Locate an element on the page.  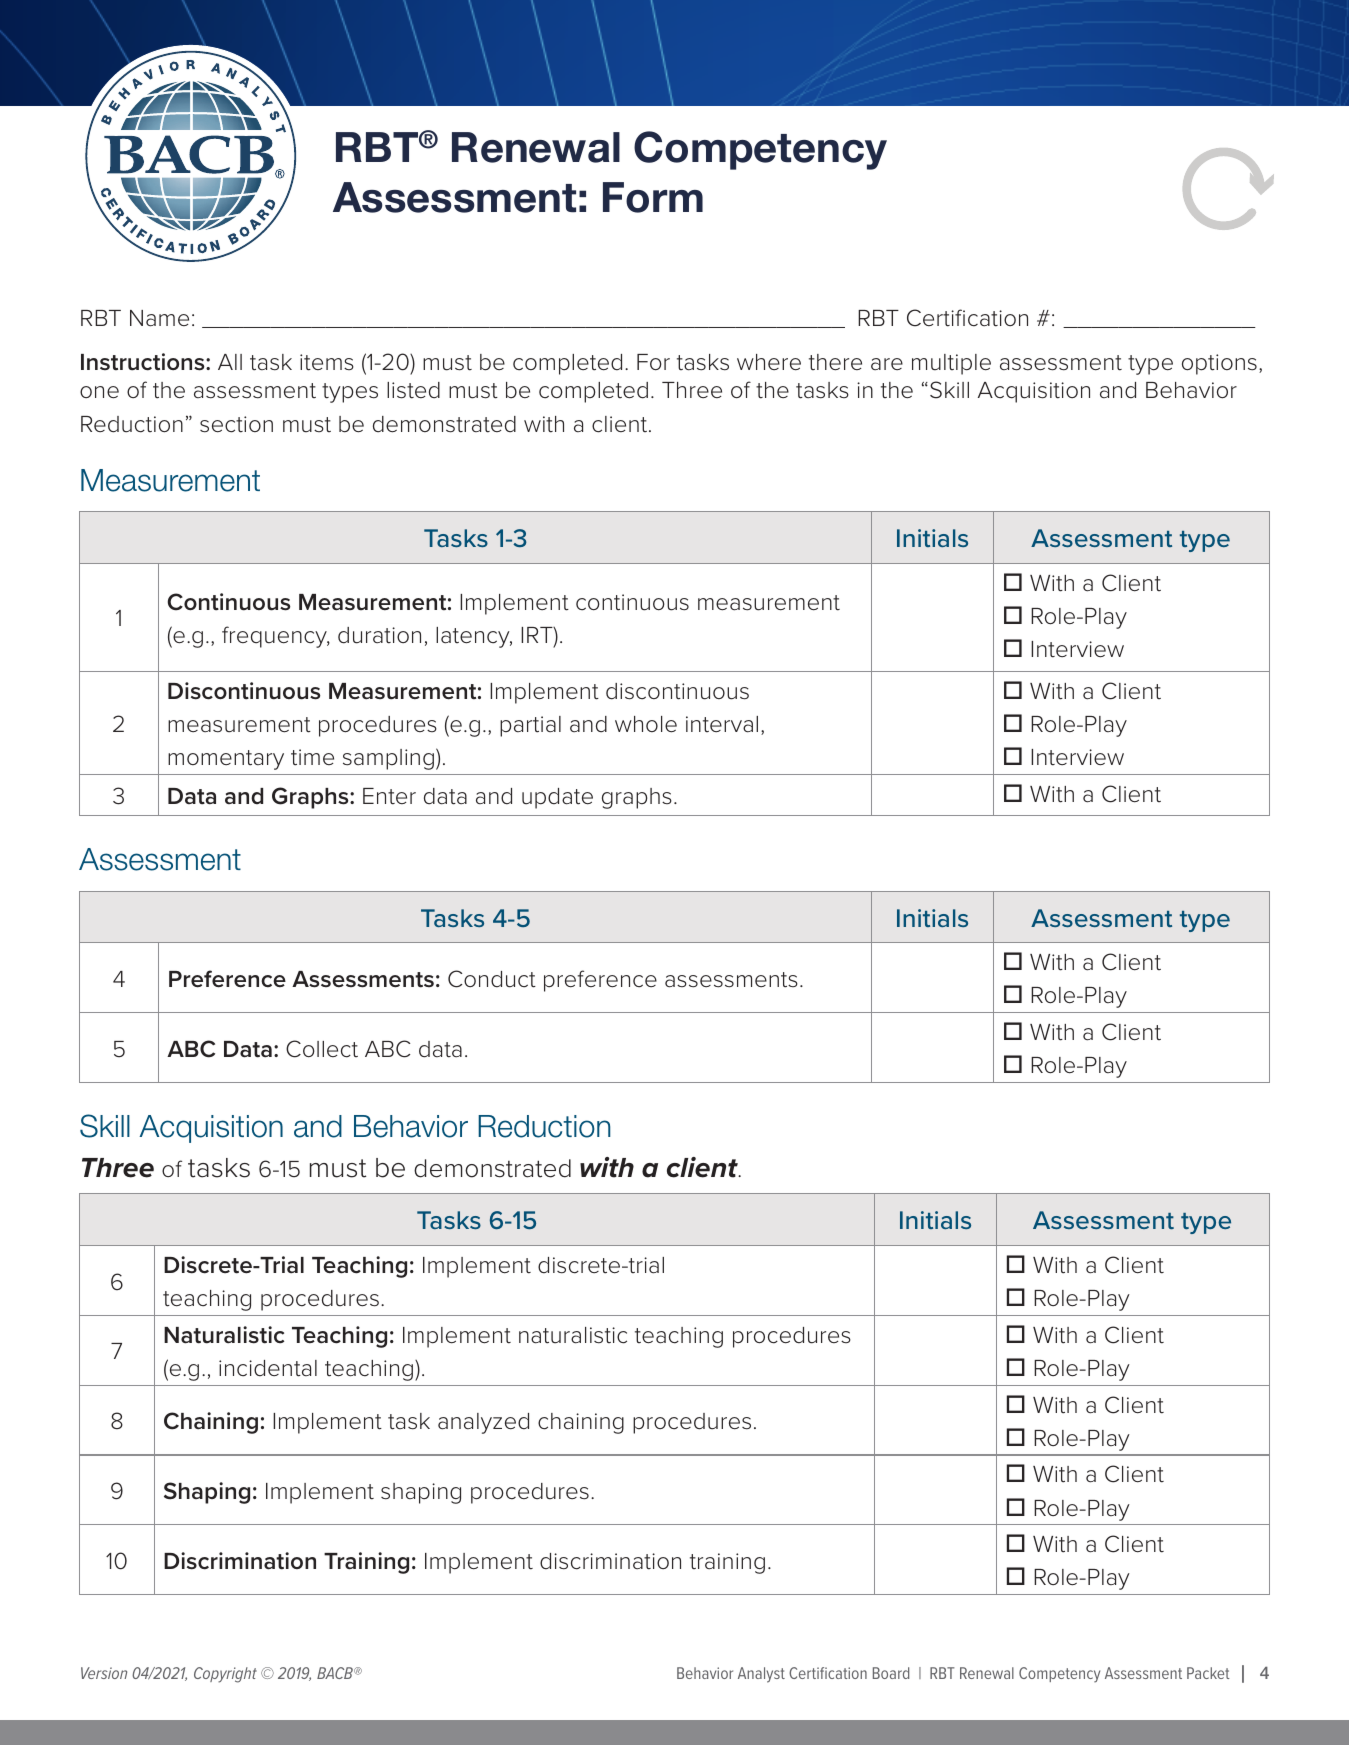
Copyright is located at coordinates (225, 1675).
